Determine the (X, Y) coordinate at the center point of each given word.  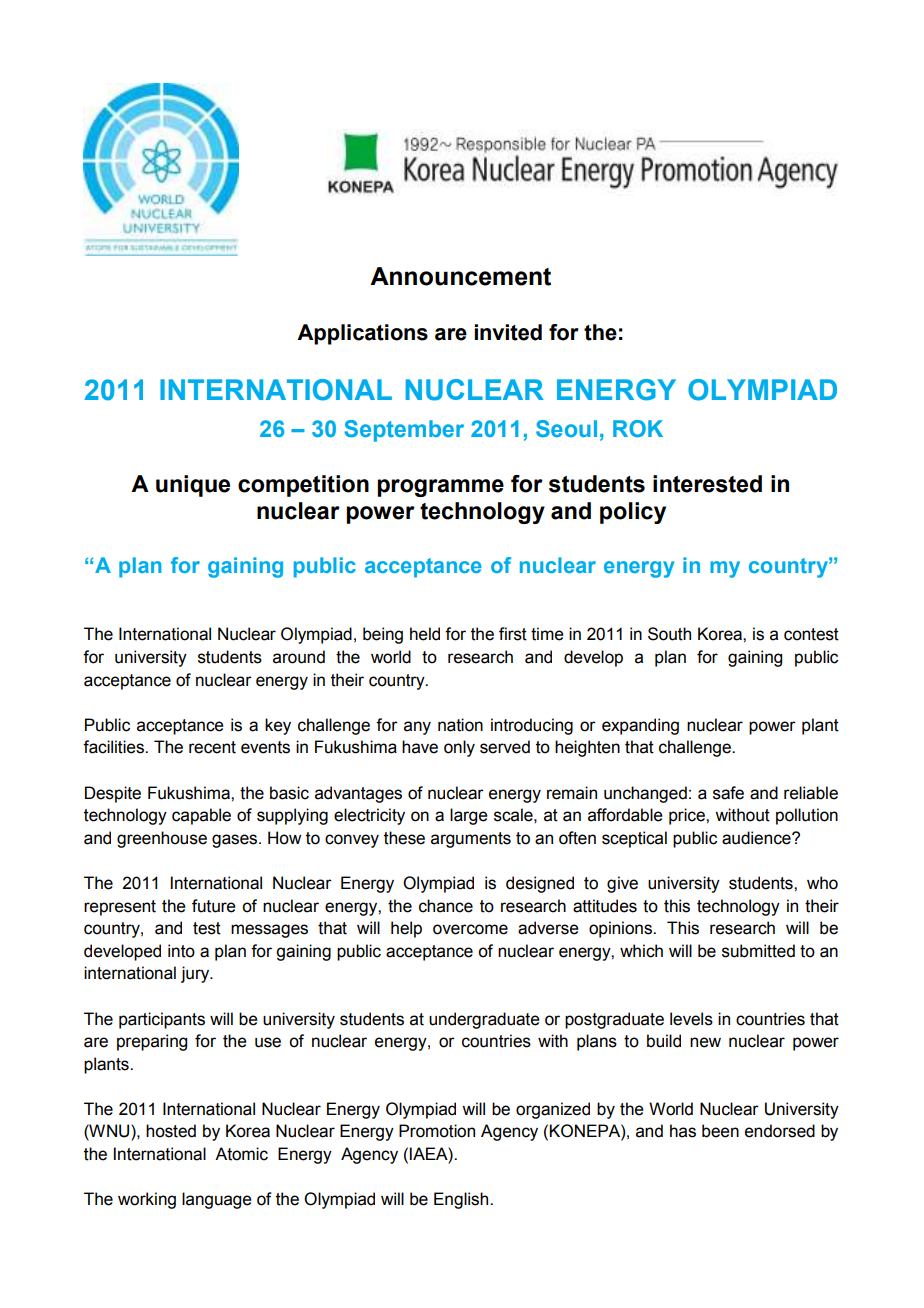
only (459, 748)
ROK (638, 428)
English (462, 1200)
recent (212, 747)
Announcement (460, 276)
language (217, 1200)
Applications (362, 334)
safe (728, 793)
